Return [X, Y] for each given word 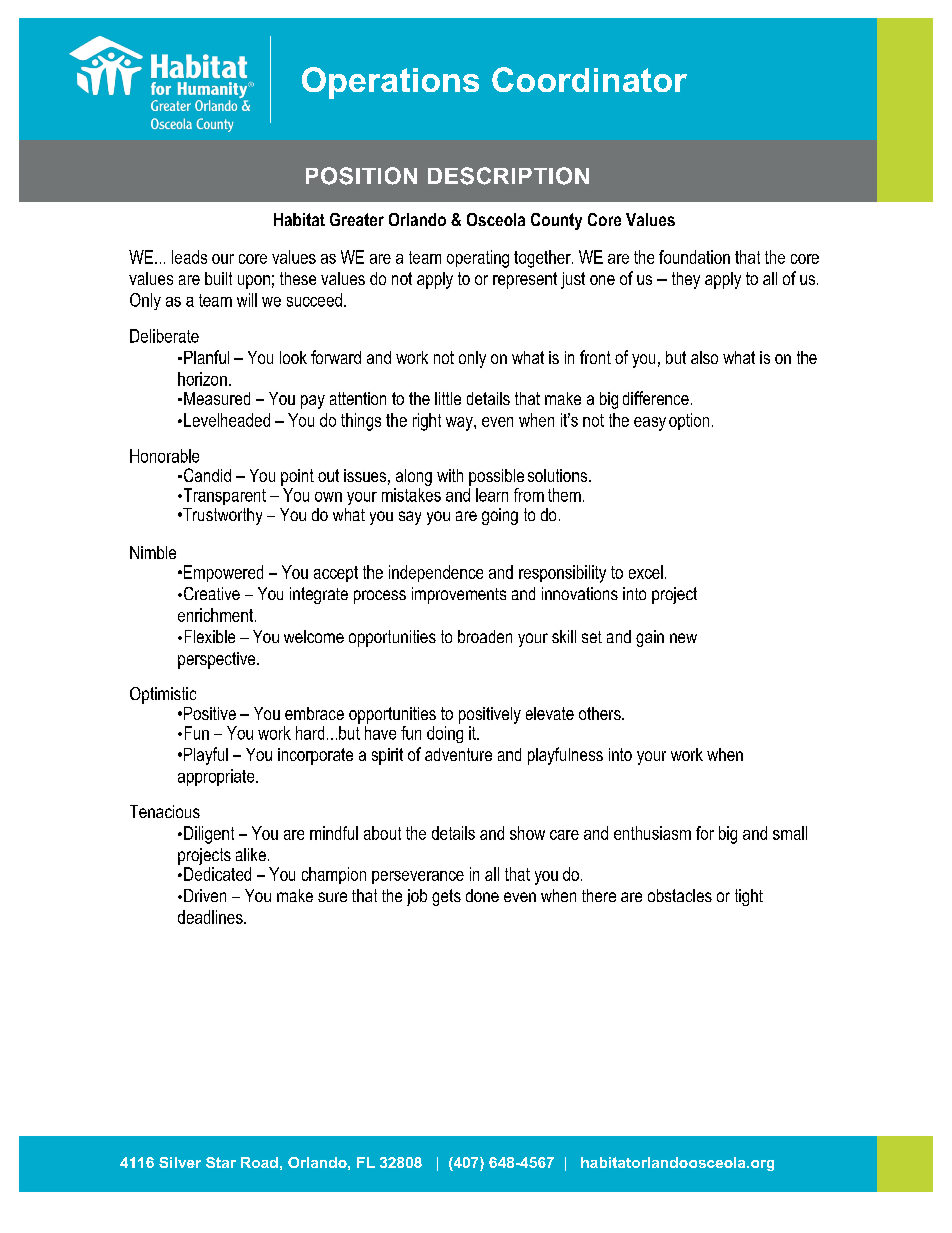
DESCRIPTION [508, 176]
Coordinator [589, 79]
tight [749, 897]
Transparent [223, 496]
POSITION [361, 176]
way [460, 424]
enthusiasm [652, 833]
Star [221, 1162]
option [689, 421]
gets [446, 897]
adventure [458, 754]
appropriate [217, 777]
